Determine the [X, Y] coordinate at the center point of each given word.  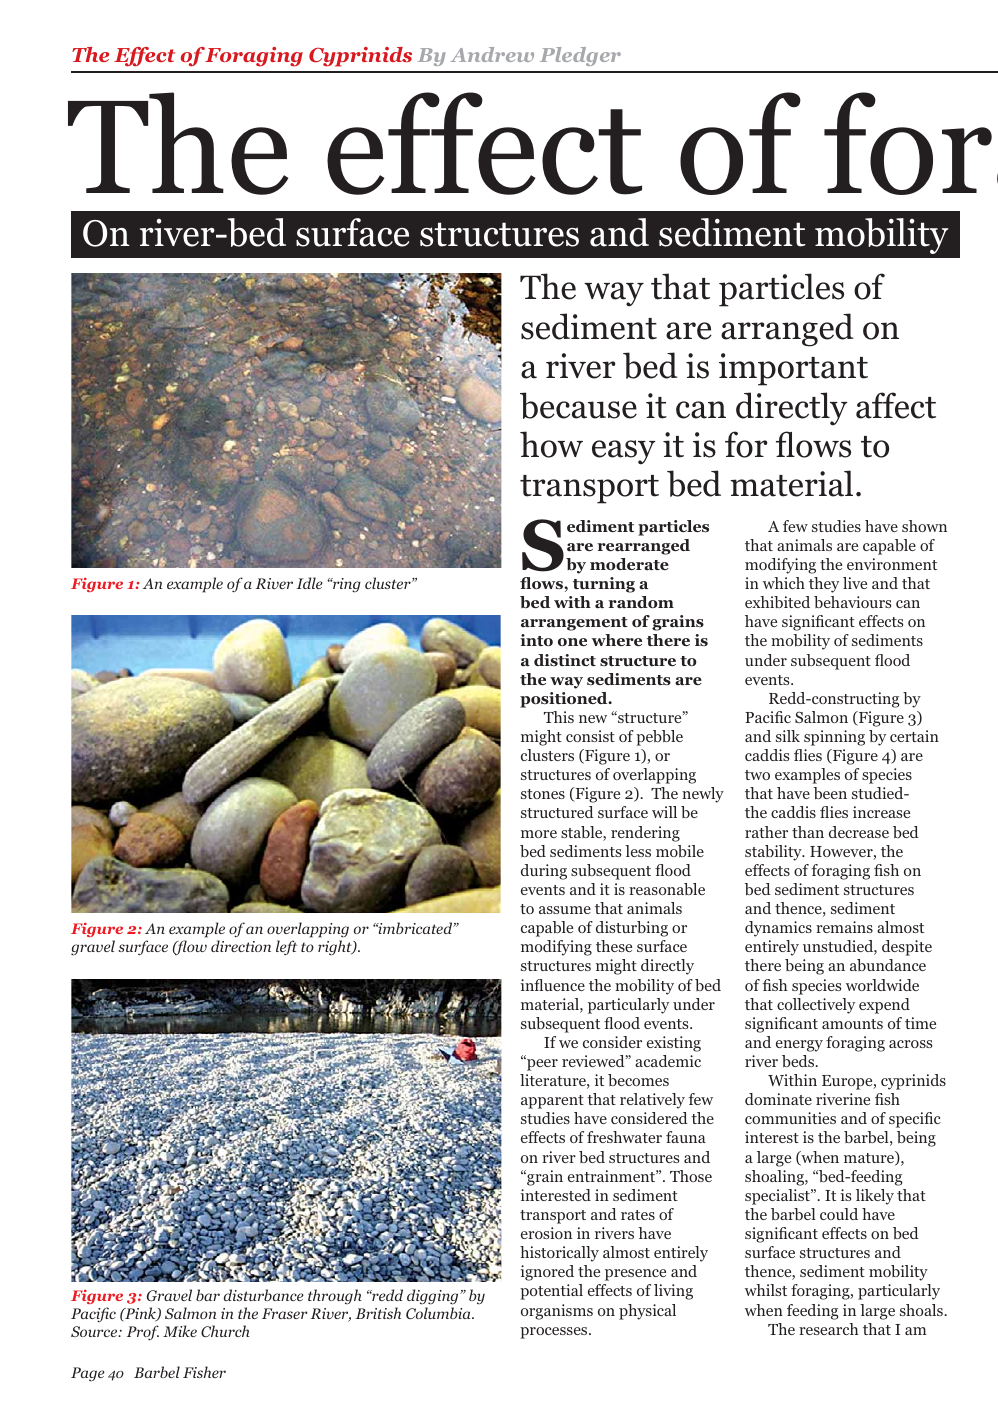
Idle [309, 583]
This [559, 717]
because [578, 405]
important [793, 369]
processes [555, 1333]
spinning [834, 738]
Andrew [492, 54]
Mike [180, 1331]
